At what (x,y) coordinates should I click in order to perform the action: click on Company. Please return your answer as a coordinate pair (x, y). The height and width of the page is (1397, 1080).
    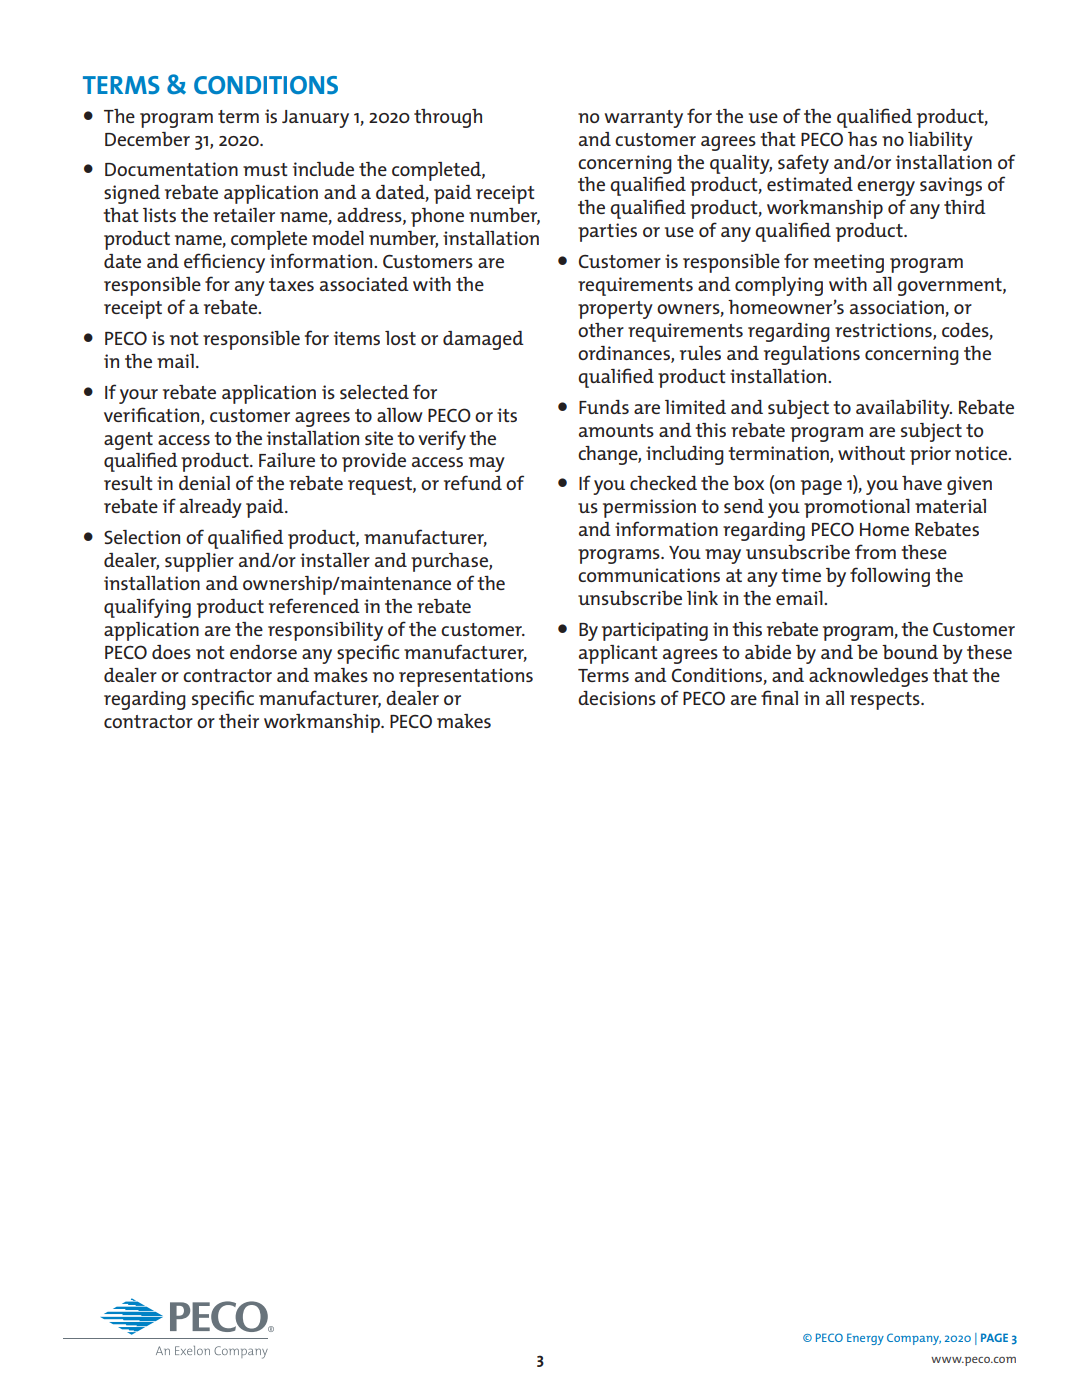
    Looking at the image, I should click on (914, 1339).
